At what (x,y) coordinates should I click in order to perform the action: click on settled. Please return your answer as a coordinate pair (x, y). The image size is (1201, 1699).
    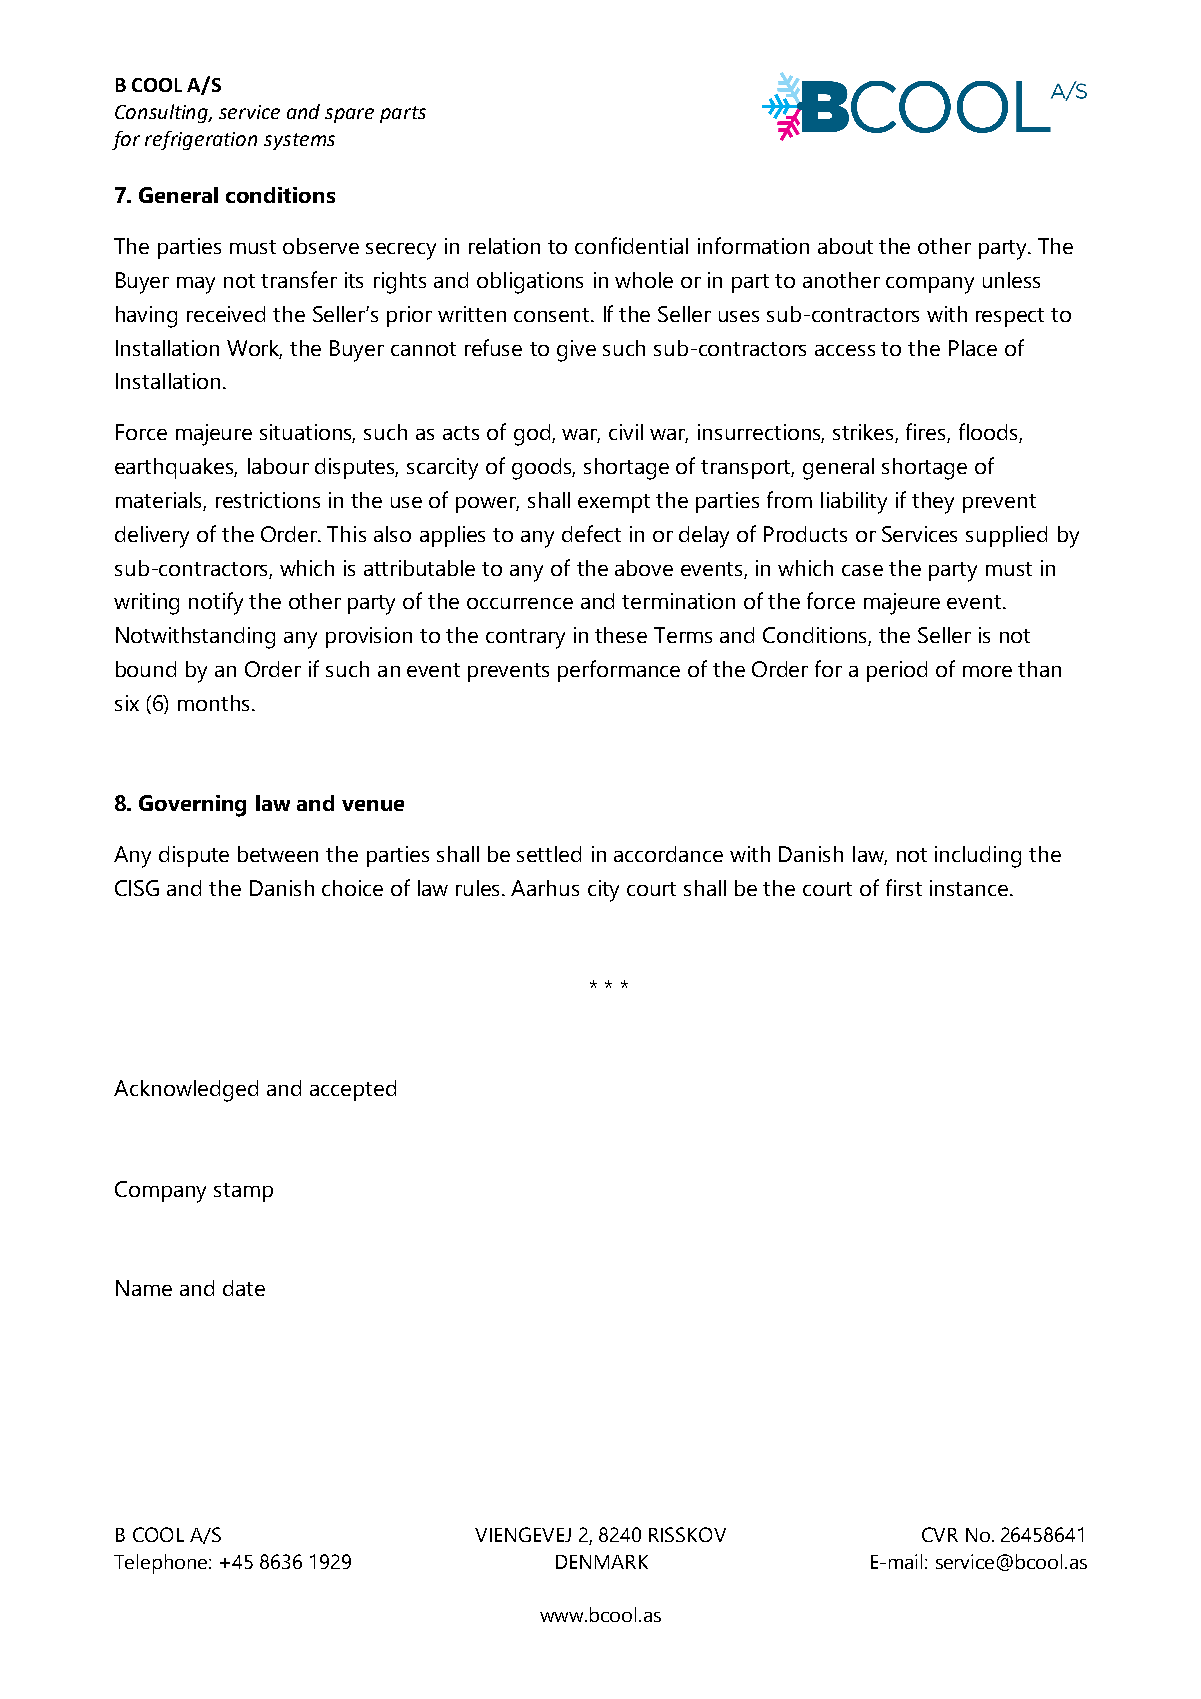
    Looking at the image, I should click on (549, 854).
